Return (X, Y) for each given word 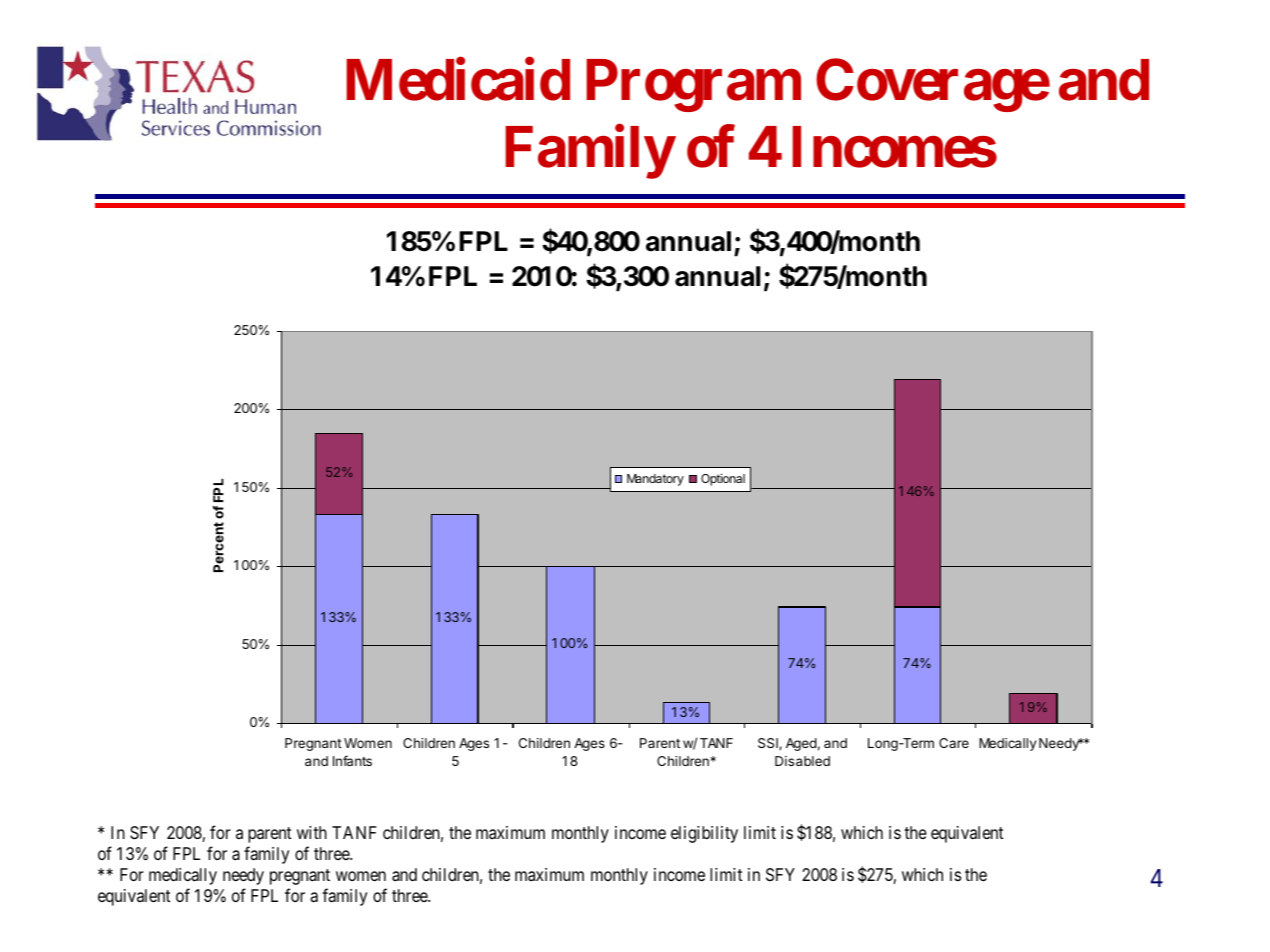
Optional (723, 479)
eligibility (704, 834)
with (312, 832)
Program (693, 85)
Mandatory (655, 480)
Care (954, 743)
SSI (769, 744)
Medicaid (458, 80)
